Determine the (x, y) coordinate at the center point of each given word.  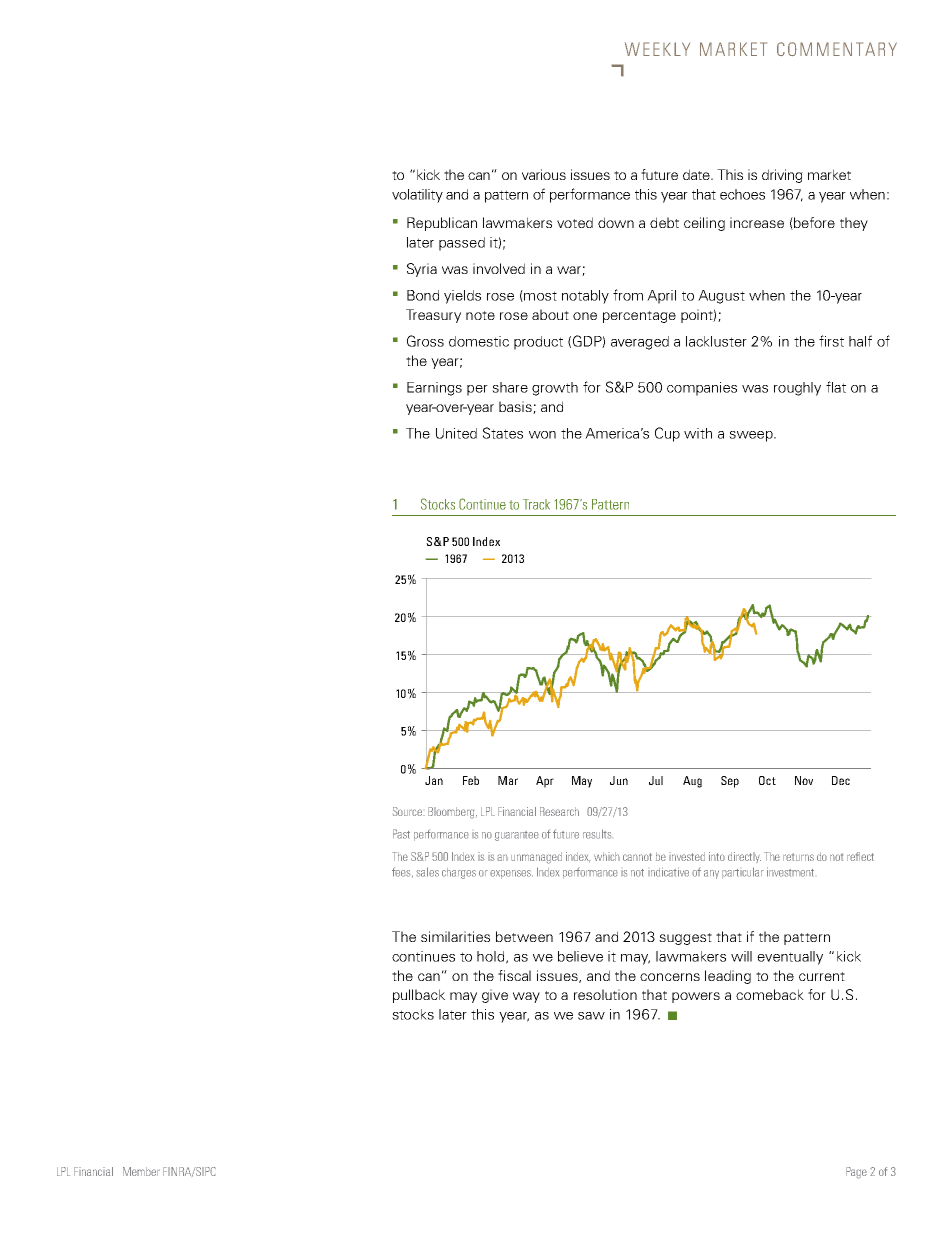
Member (141, 1171)
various (544, 174)
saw (591, 1016)
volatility (417, 196)
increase (757, 222)
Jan (434, 780)
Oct (767, 780)
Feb (471, 780)
